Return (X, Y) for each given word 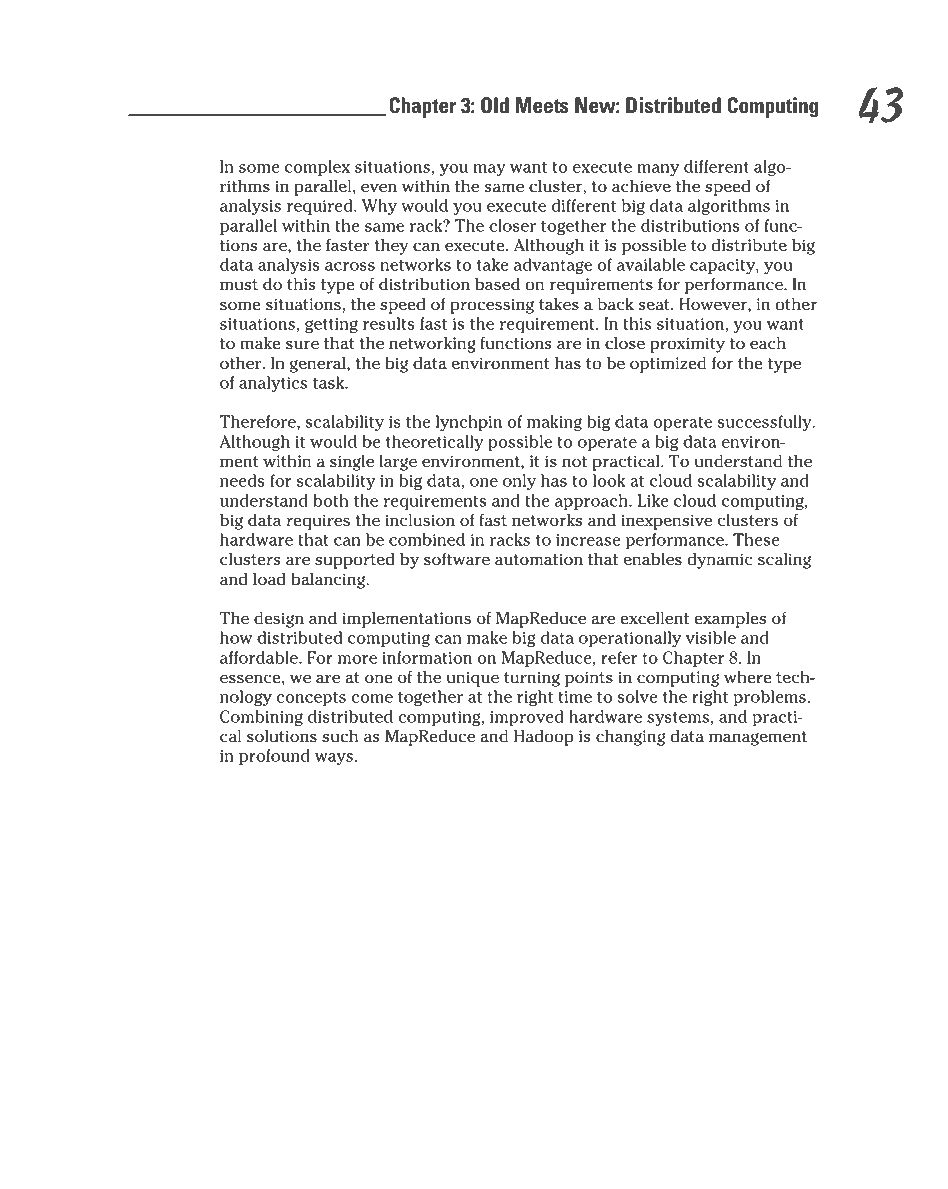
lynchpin (469, 423)
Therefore (259, 421)
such (340, 736)
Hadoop (544, 738)
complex (317, 168)
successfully (765, 423)
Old (495, 105)
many (658, 170)
